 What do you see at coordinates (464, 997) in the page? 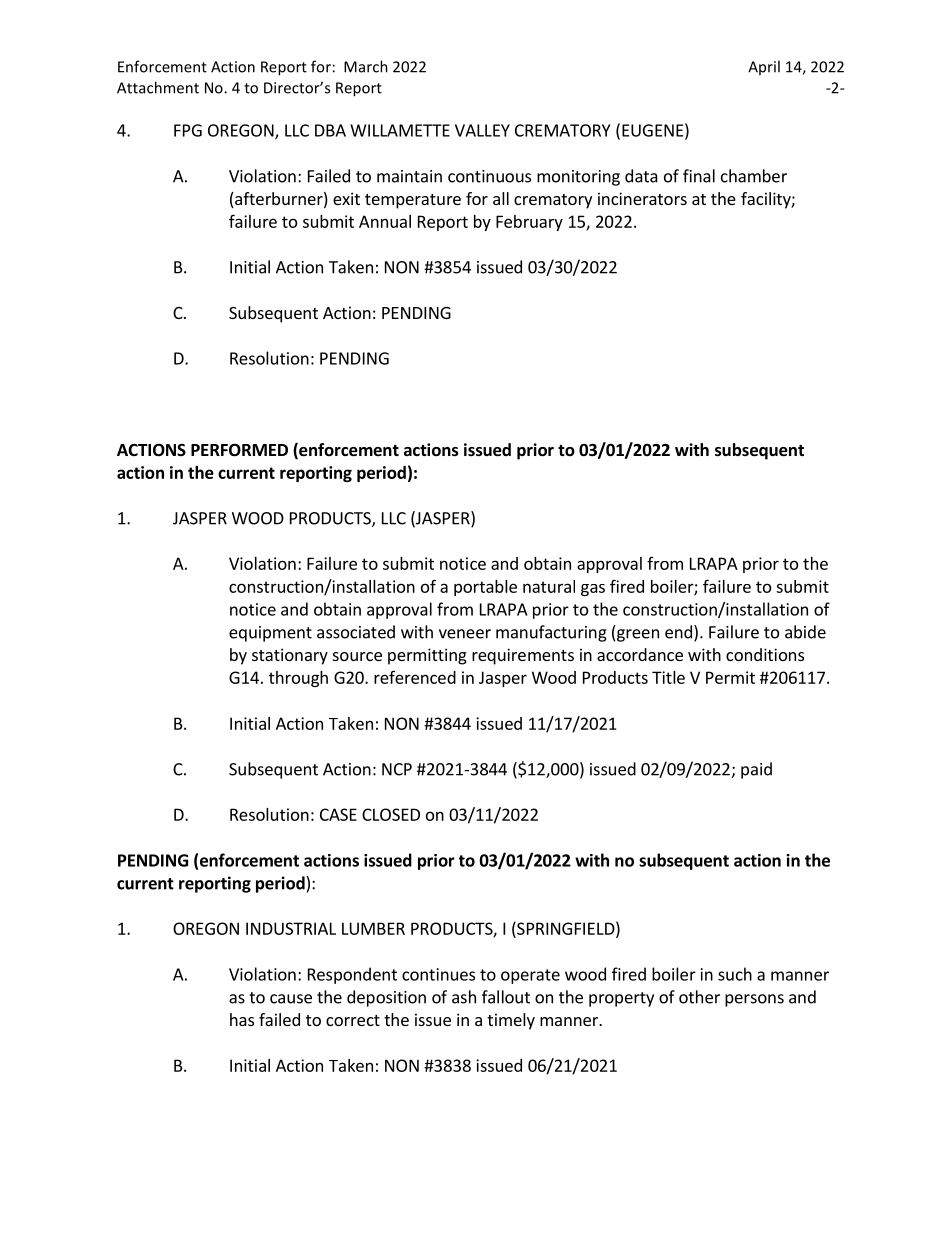
I see `ash` at bounding box center [464, 997].
